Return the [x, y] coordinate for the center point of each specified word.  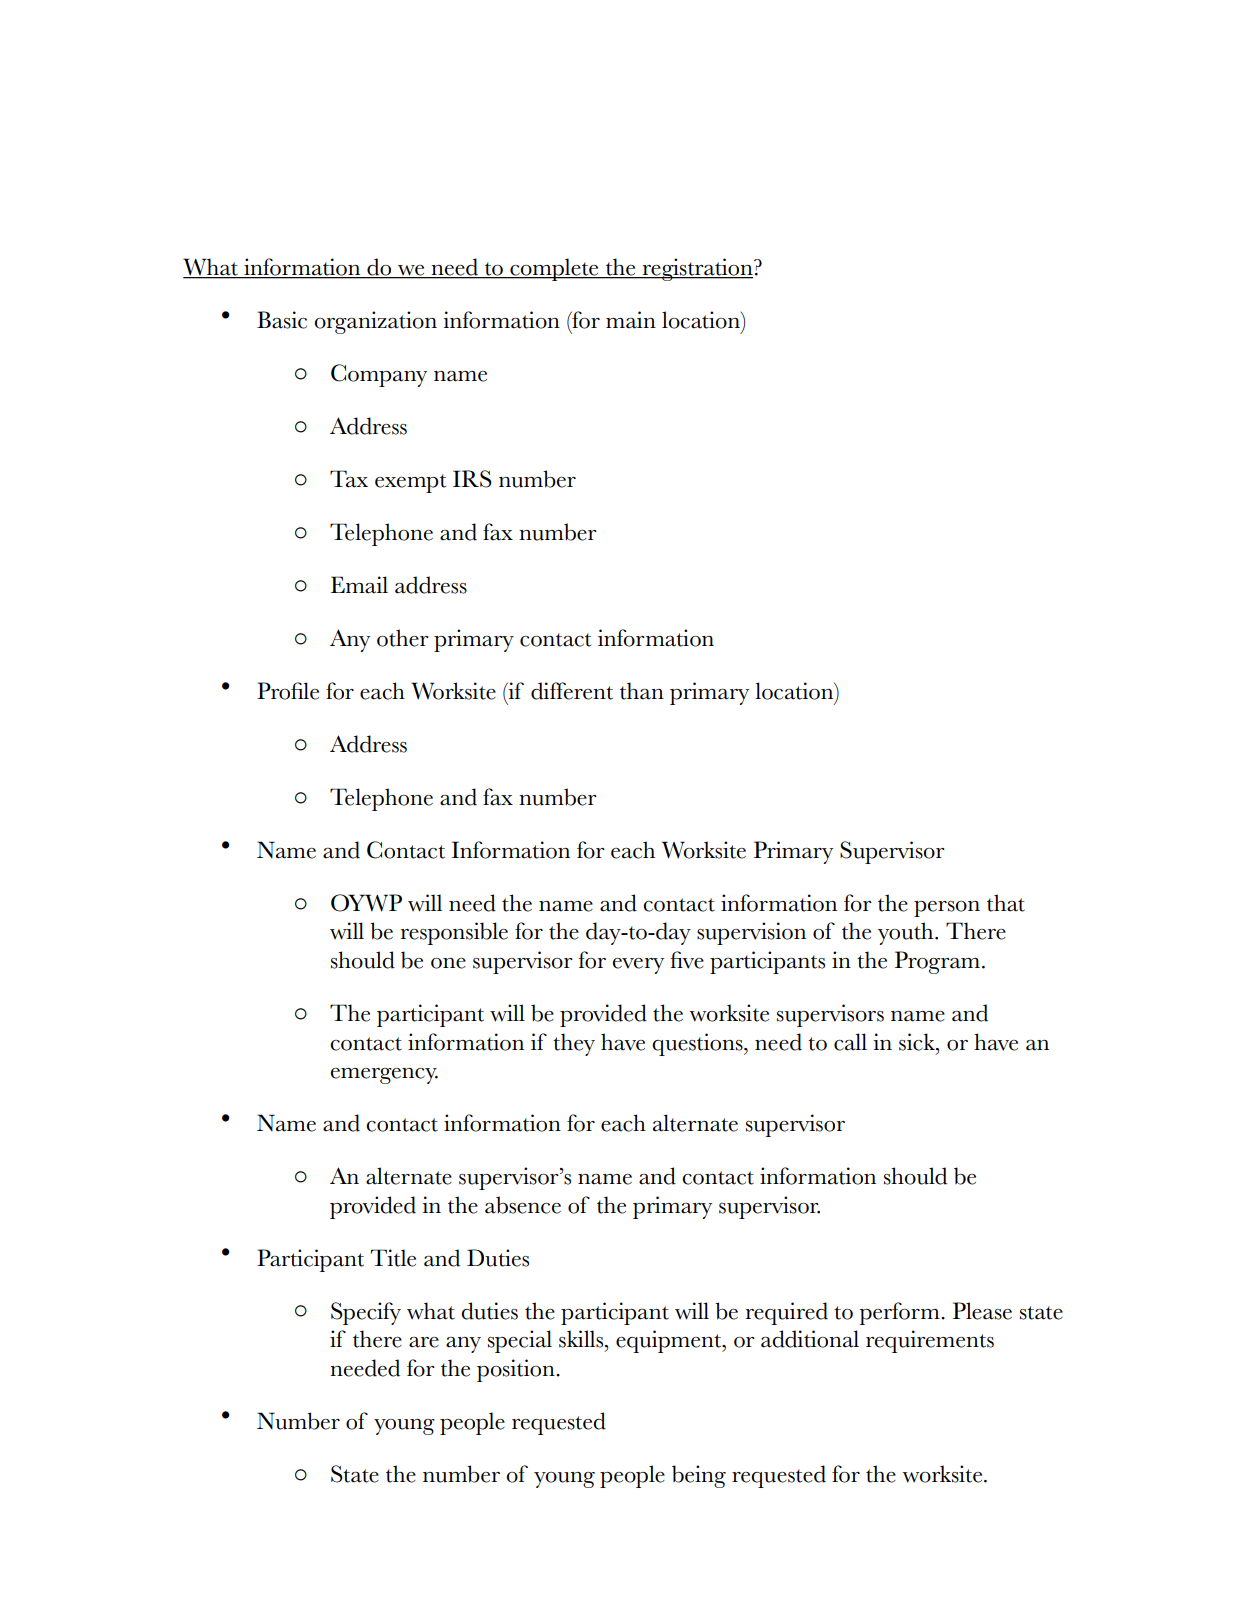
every [638, 966]
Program [937, 962]
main [631, 320]
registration [698, 269]
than [642, 691]
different [572, 691]
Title [393, 1258]
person [947, 909]
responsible [454, 933]
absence [523, 1205]
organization [376, 322]
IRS [472, 479]
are [424, 1342]
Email [359, 585]
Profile [288, 691]
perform [900, 1313]
